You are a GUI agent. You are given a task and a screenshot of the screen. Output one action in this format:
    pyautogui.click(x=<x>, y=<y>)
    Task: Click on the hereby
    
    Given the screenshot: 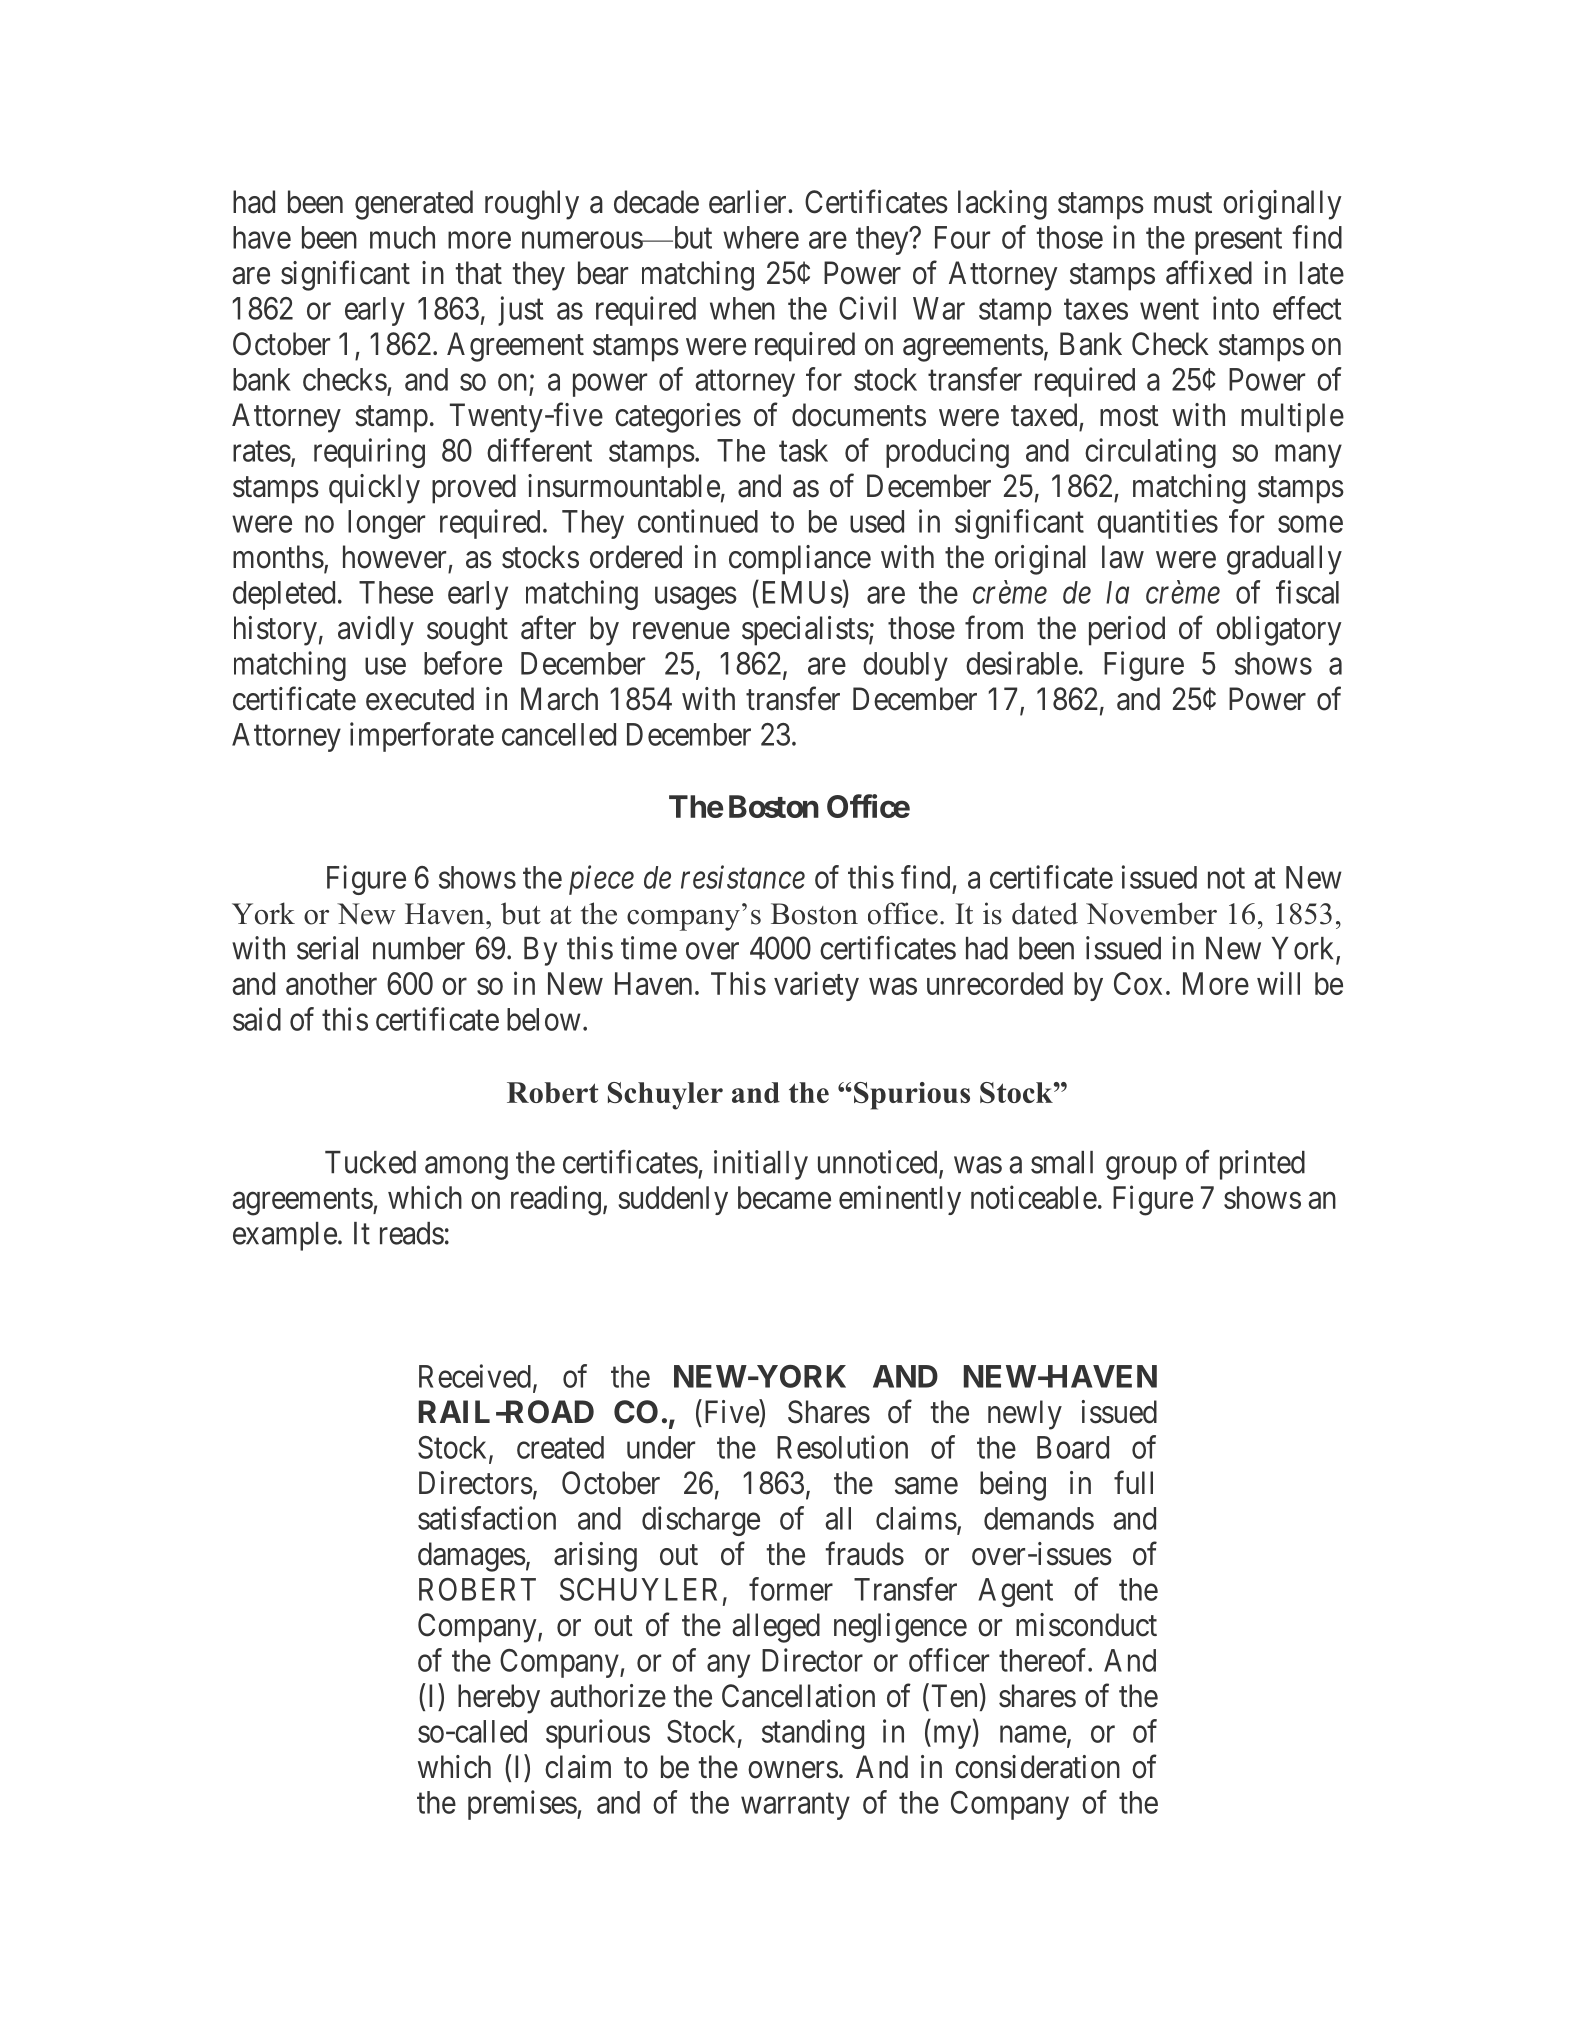 What is the action you would take?
    pyautogui.click(x=499, y=1699)
